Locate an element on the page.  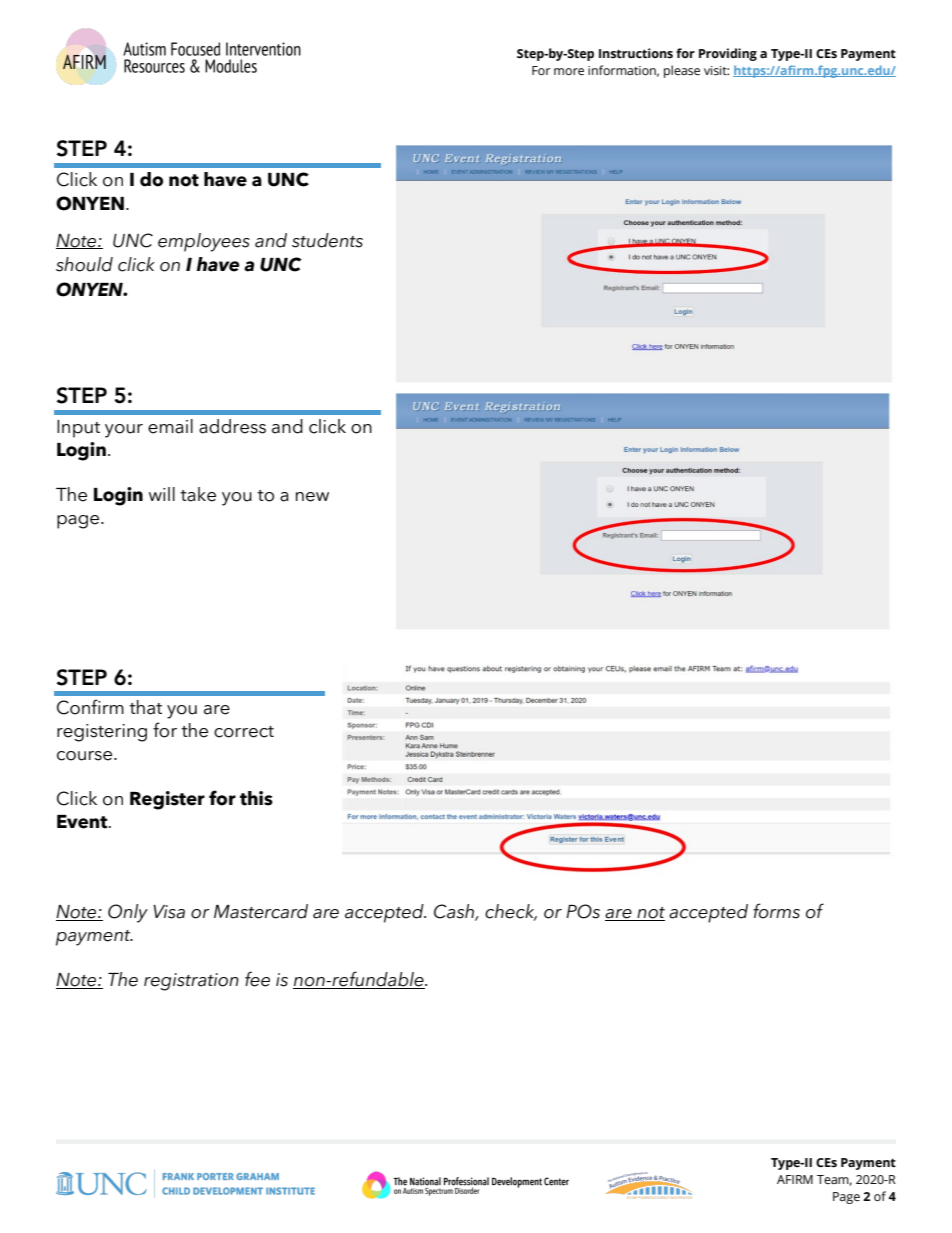
please is located at coordinates (682, 71).
